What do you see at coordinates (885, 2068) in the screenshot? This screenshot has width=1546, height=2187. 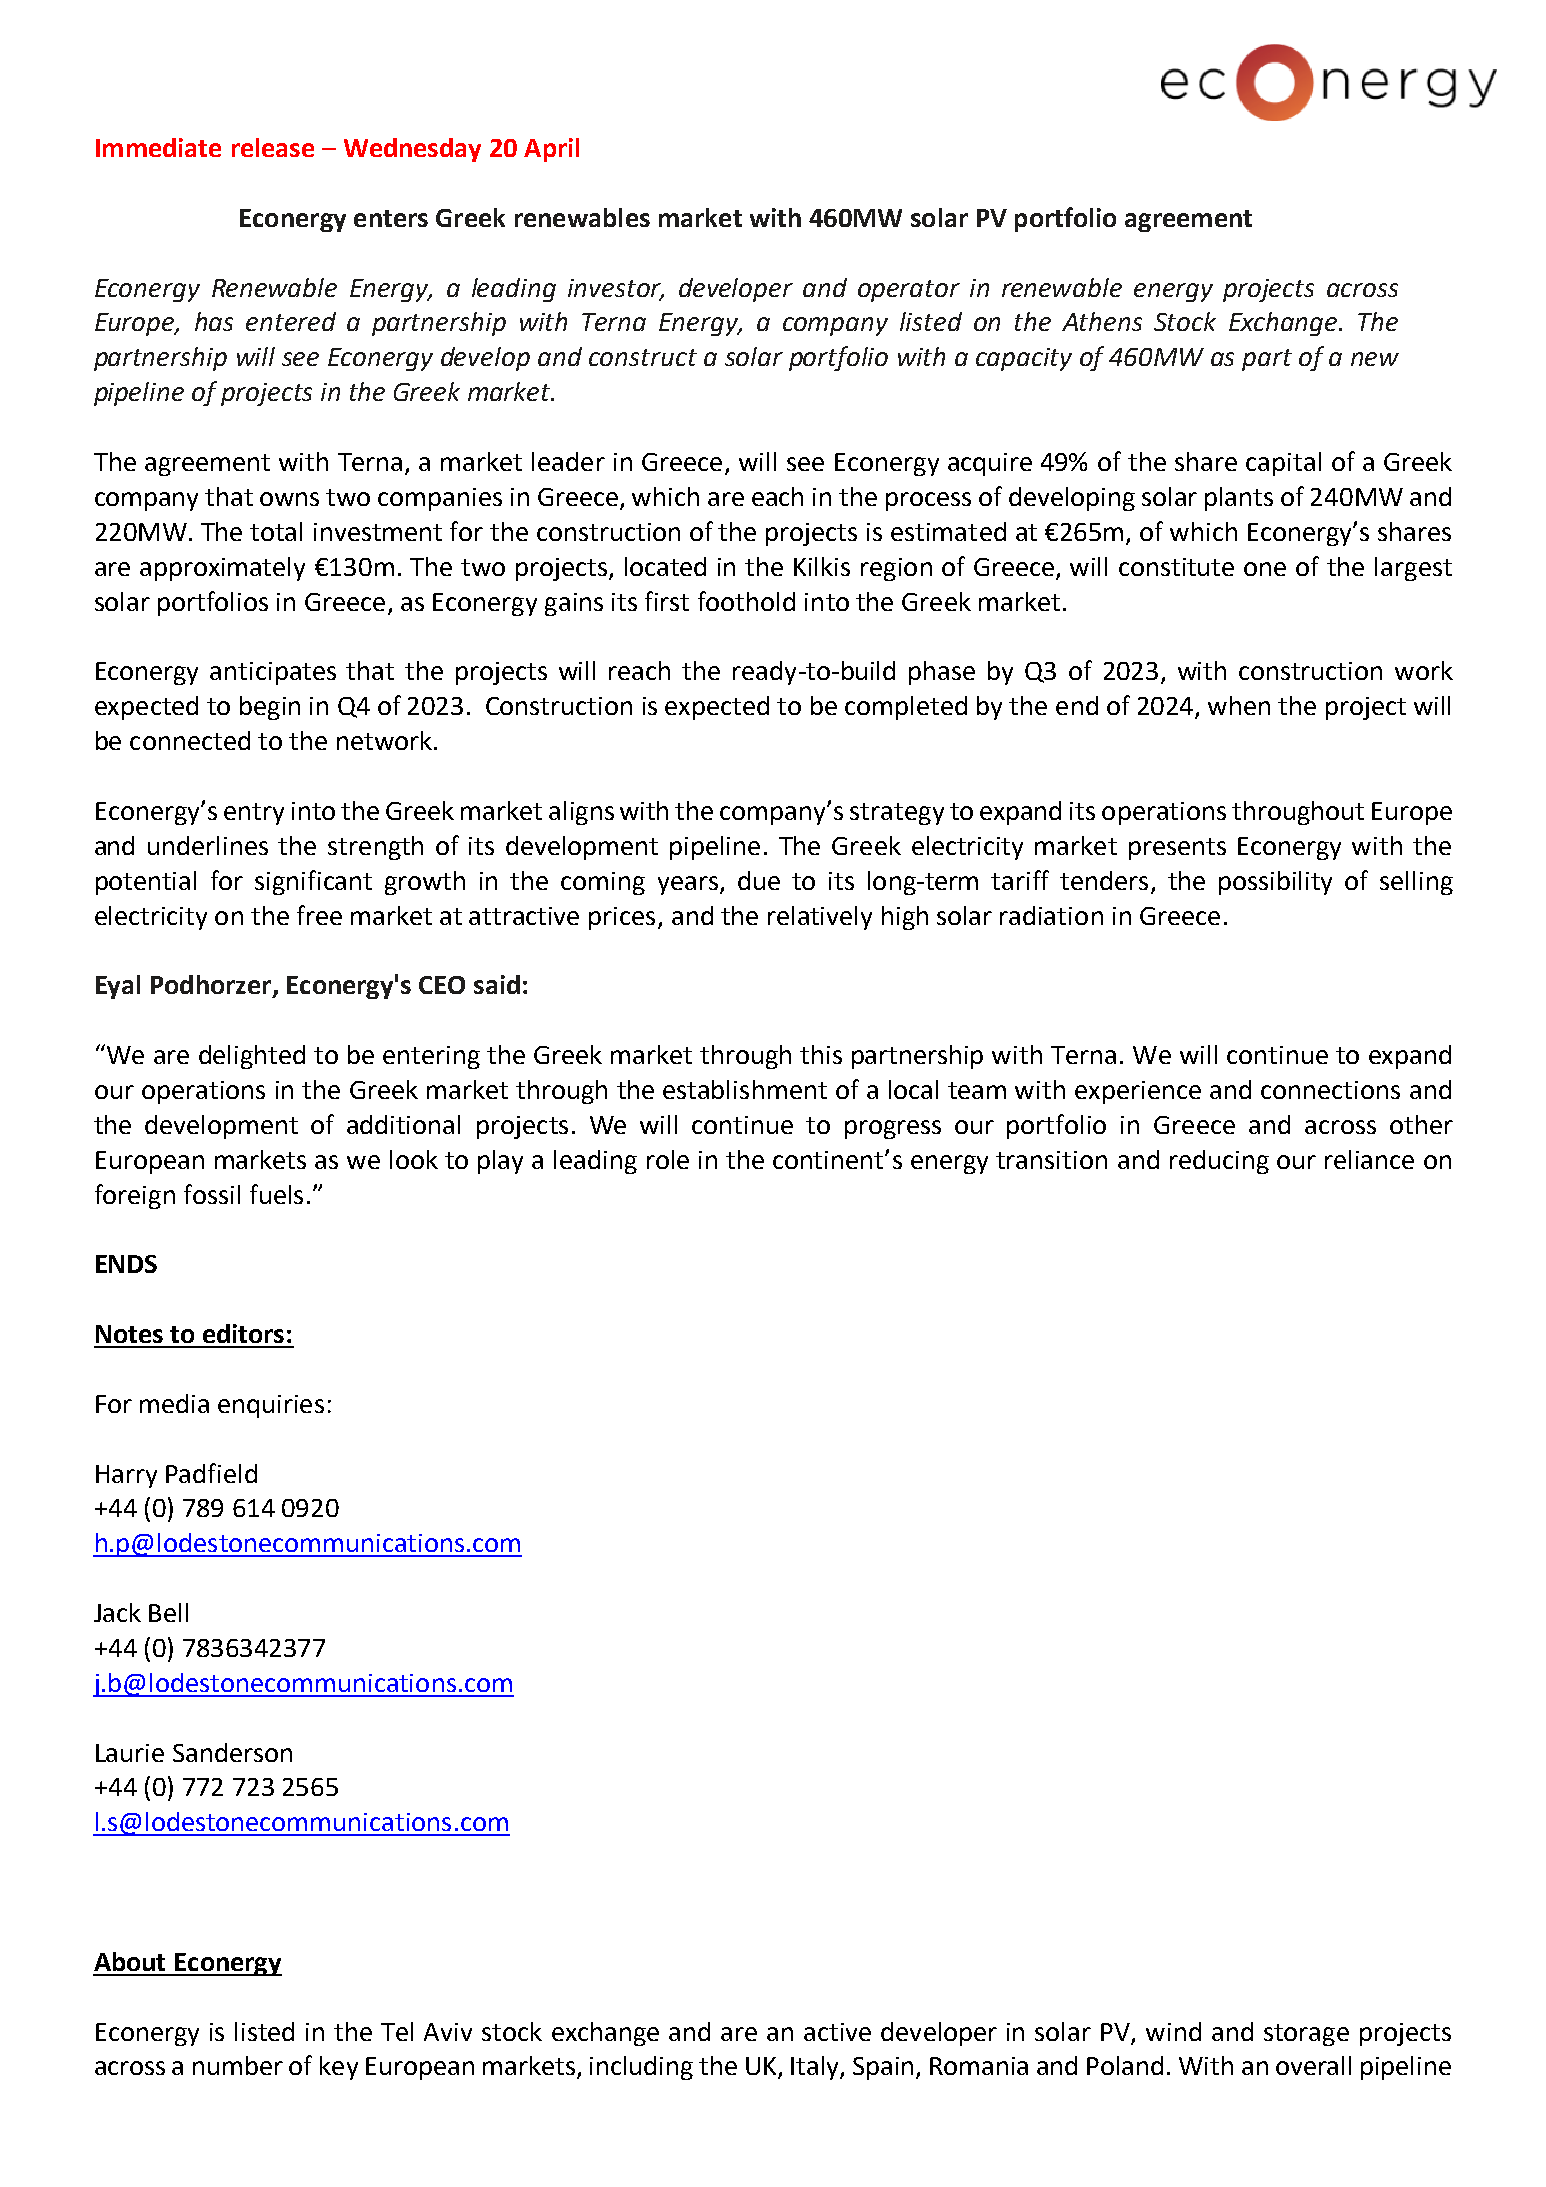 I see `Spain` at bounding box center [885, 2068].
